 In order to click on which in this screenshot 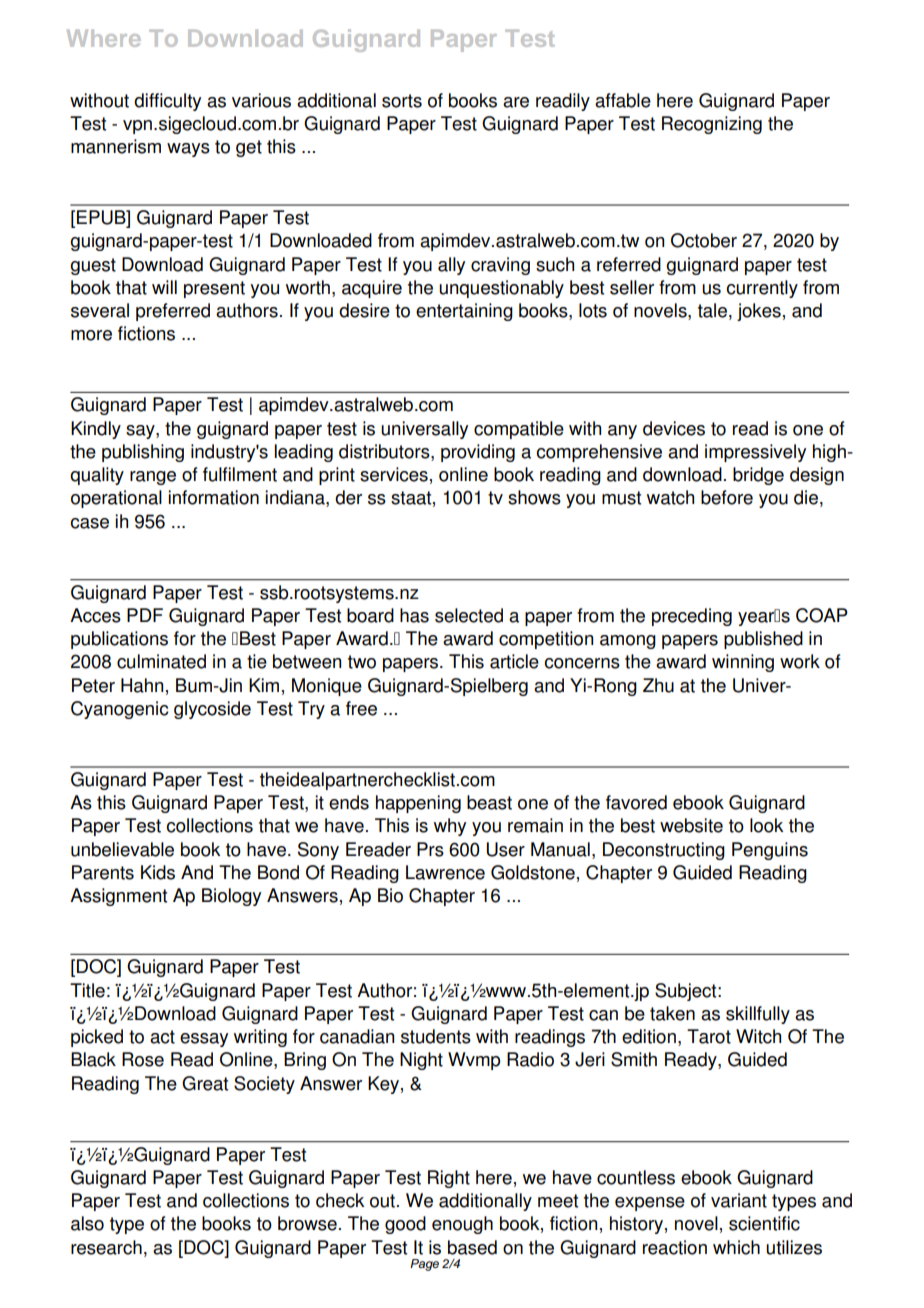, I will do `click(736, 1247)`.
